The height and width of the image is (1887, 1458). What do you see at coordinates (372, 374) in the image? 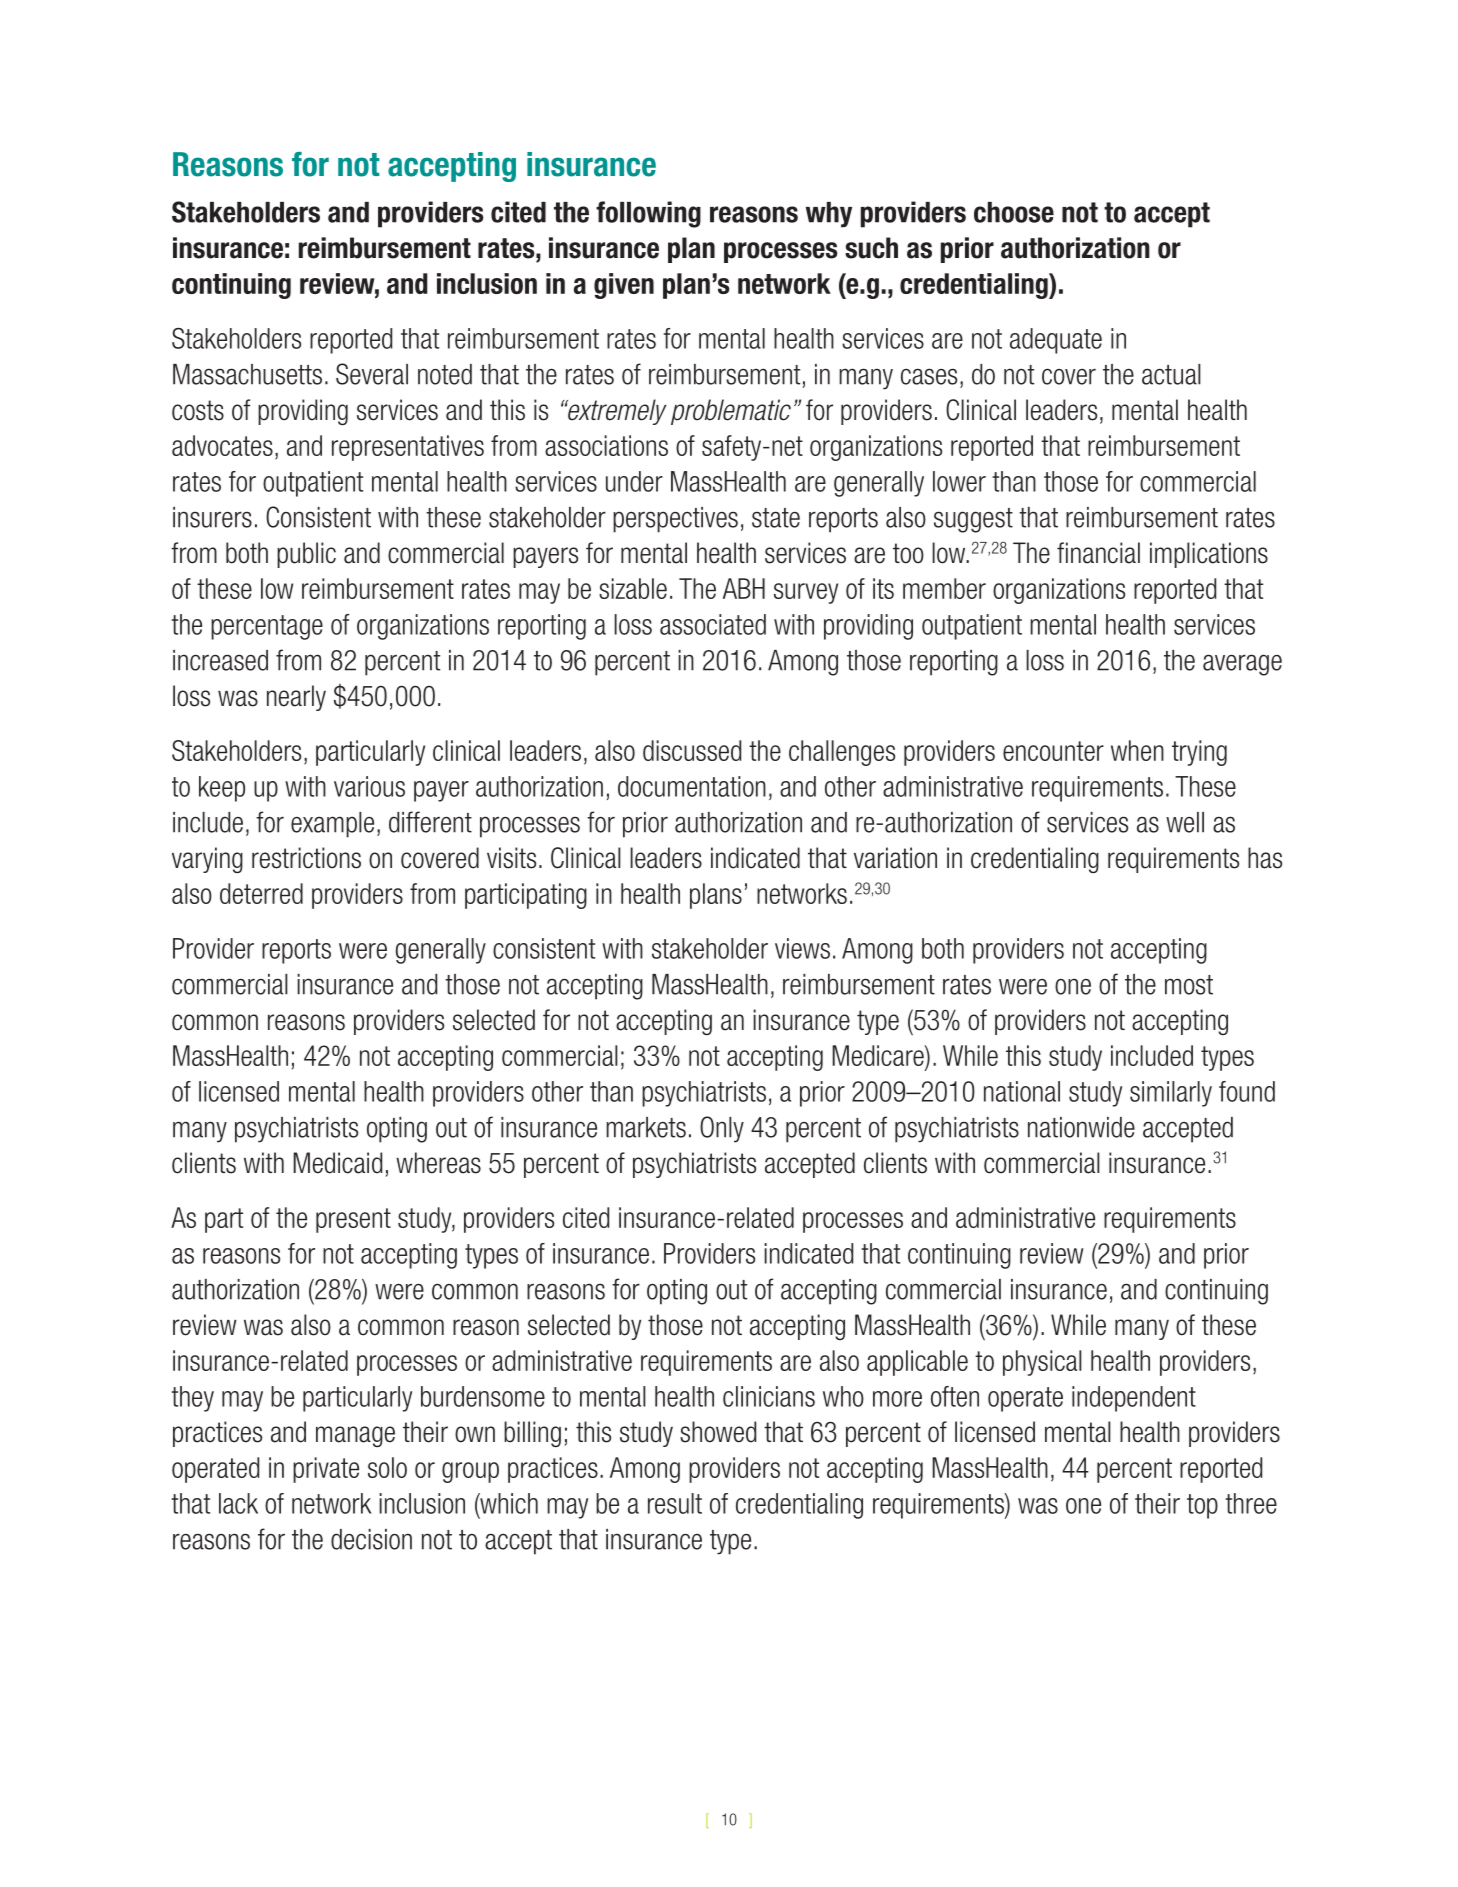
I see `Several` at bounding box center [372, 374].
